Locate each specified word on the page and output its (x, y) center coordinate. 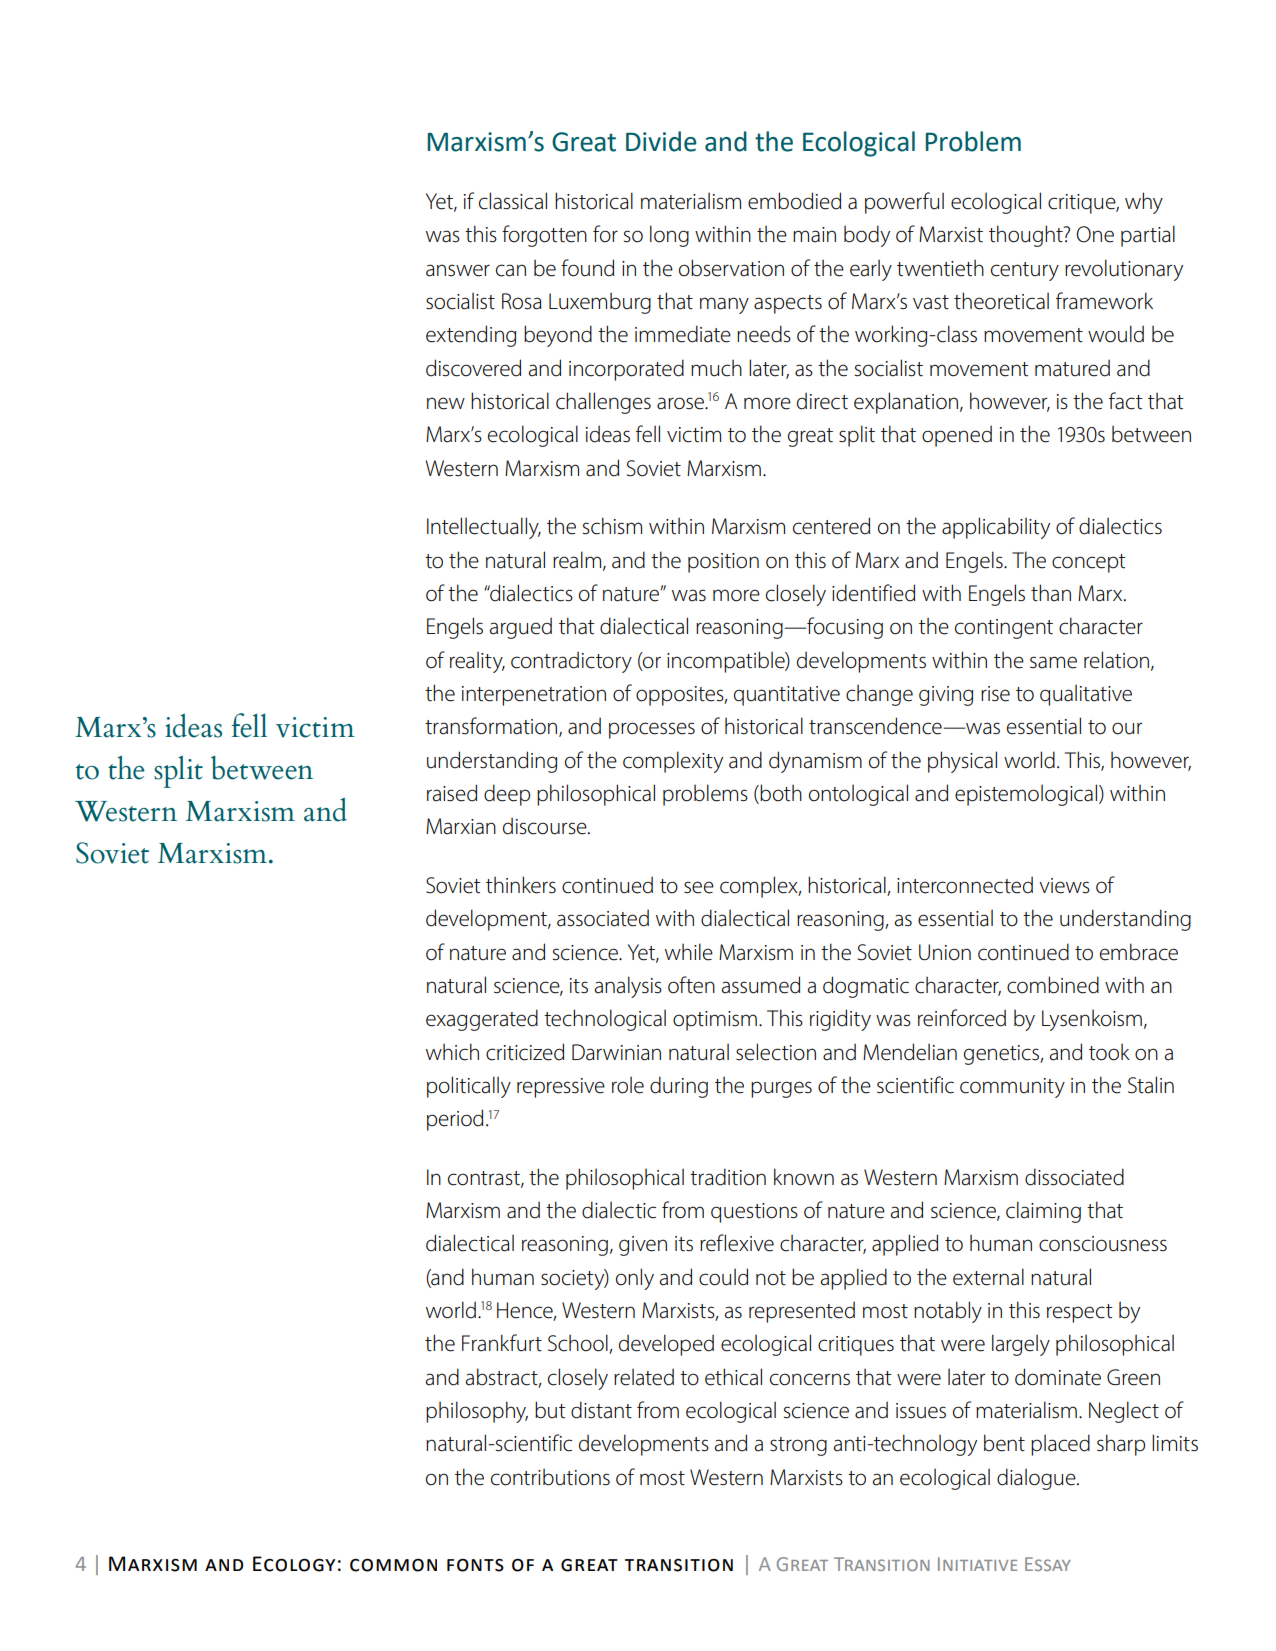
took (1109, 1052)
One (1095, 234)
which (452, 1052)
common (393, 1565)
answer (458, 270)
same (1053, 662)
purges (781, 1089)
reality (477, 662)
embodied (794, 201)
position (723, 563)
